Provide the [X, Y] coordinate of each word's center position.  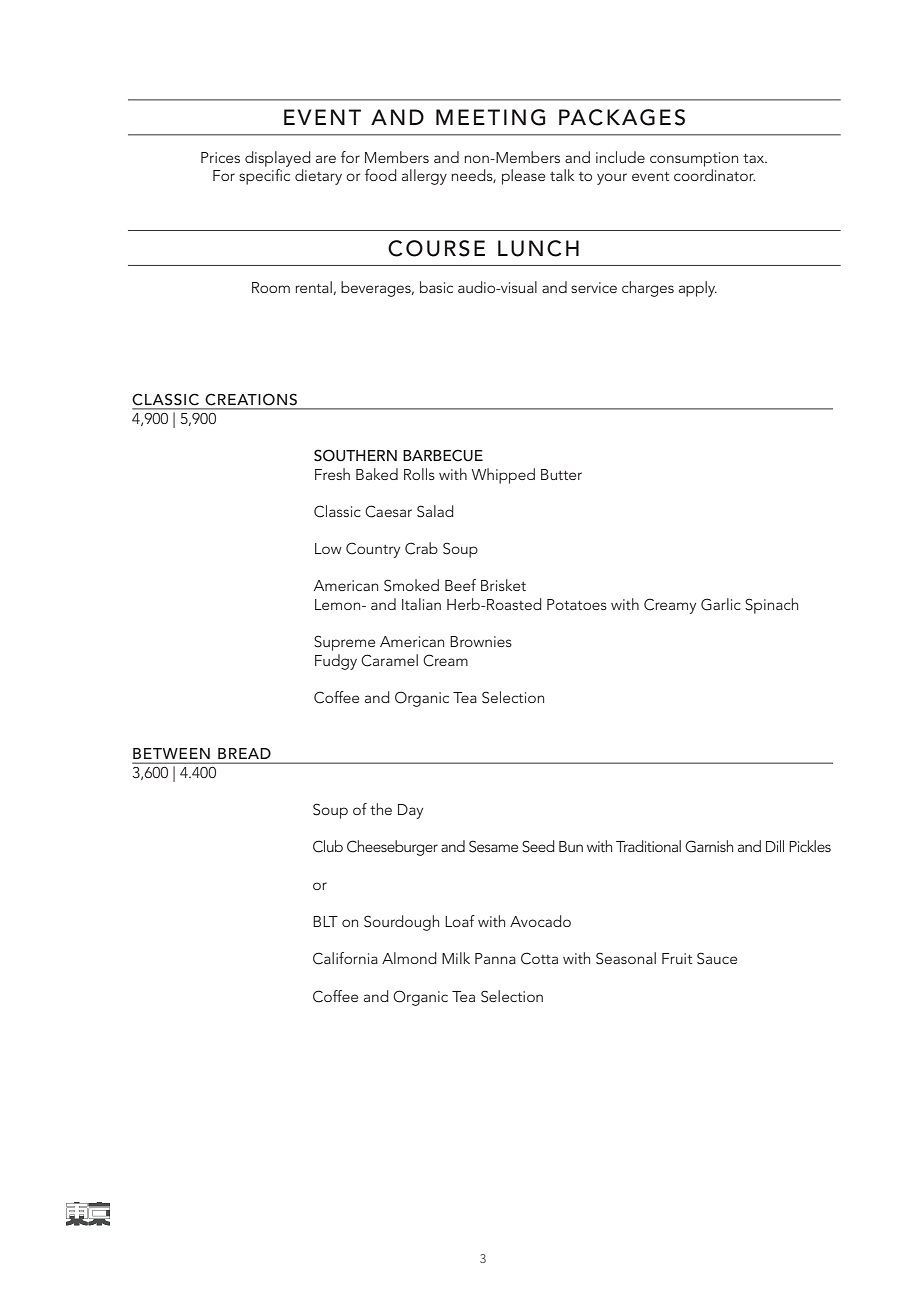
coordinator [714, 175]
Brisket [503, 585]
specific [264, 177]
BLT [325, 921]
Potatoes [577, 604]
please [523, 177]
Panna [495, 958]
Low [328, 548]
